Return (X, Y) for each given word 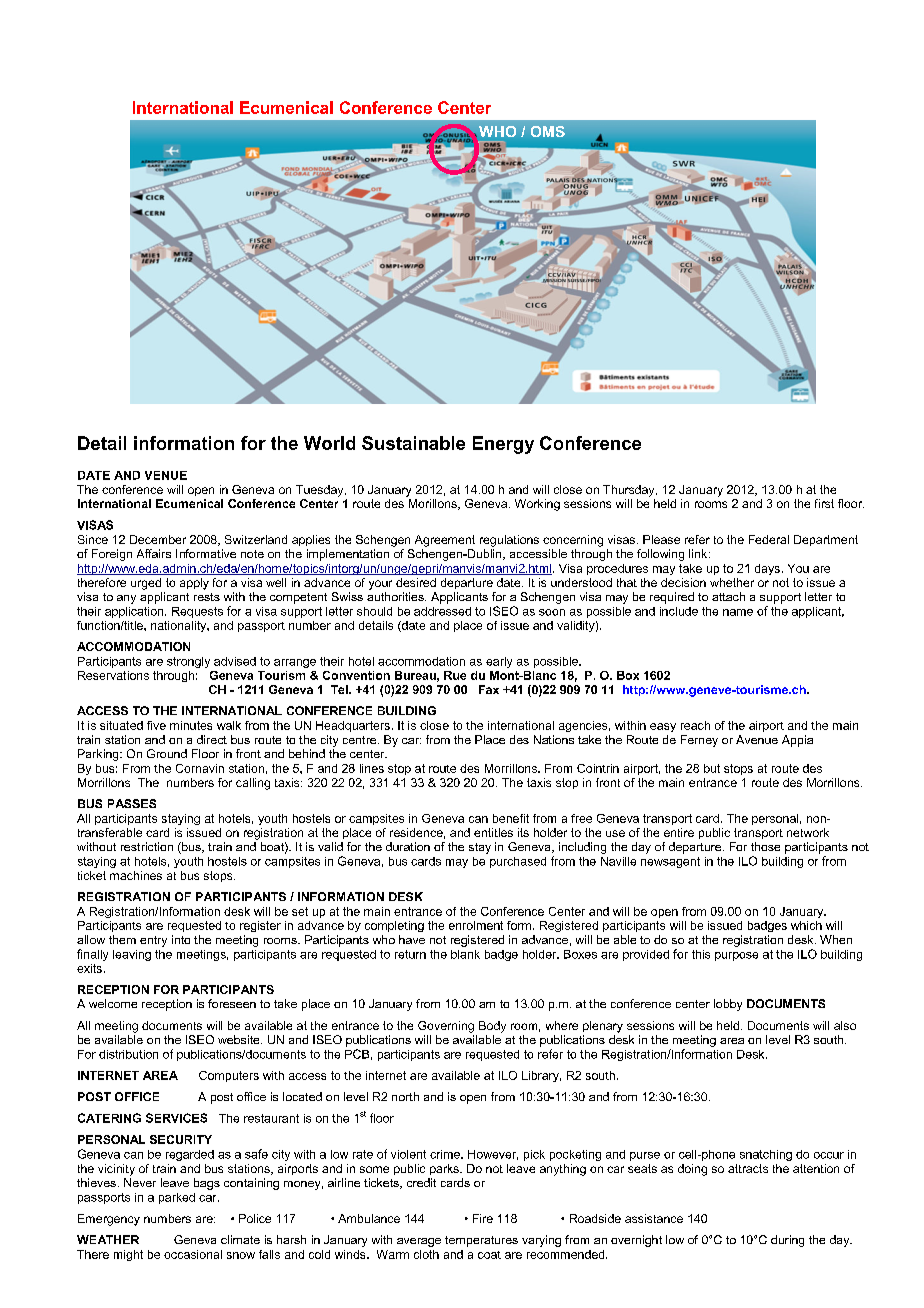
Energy (503, 445)
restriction (147, 846)
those (765, 846)
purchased (518, 862)
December (158, 539)
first (824, 503)
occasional (193, 1254)
